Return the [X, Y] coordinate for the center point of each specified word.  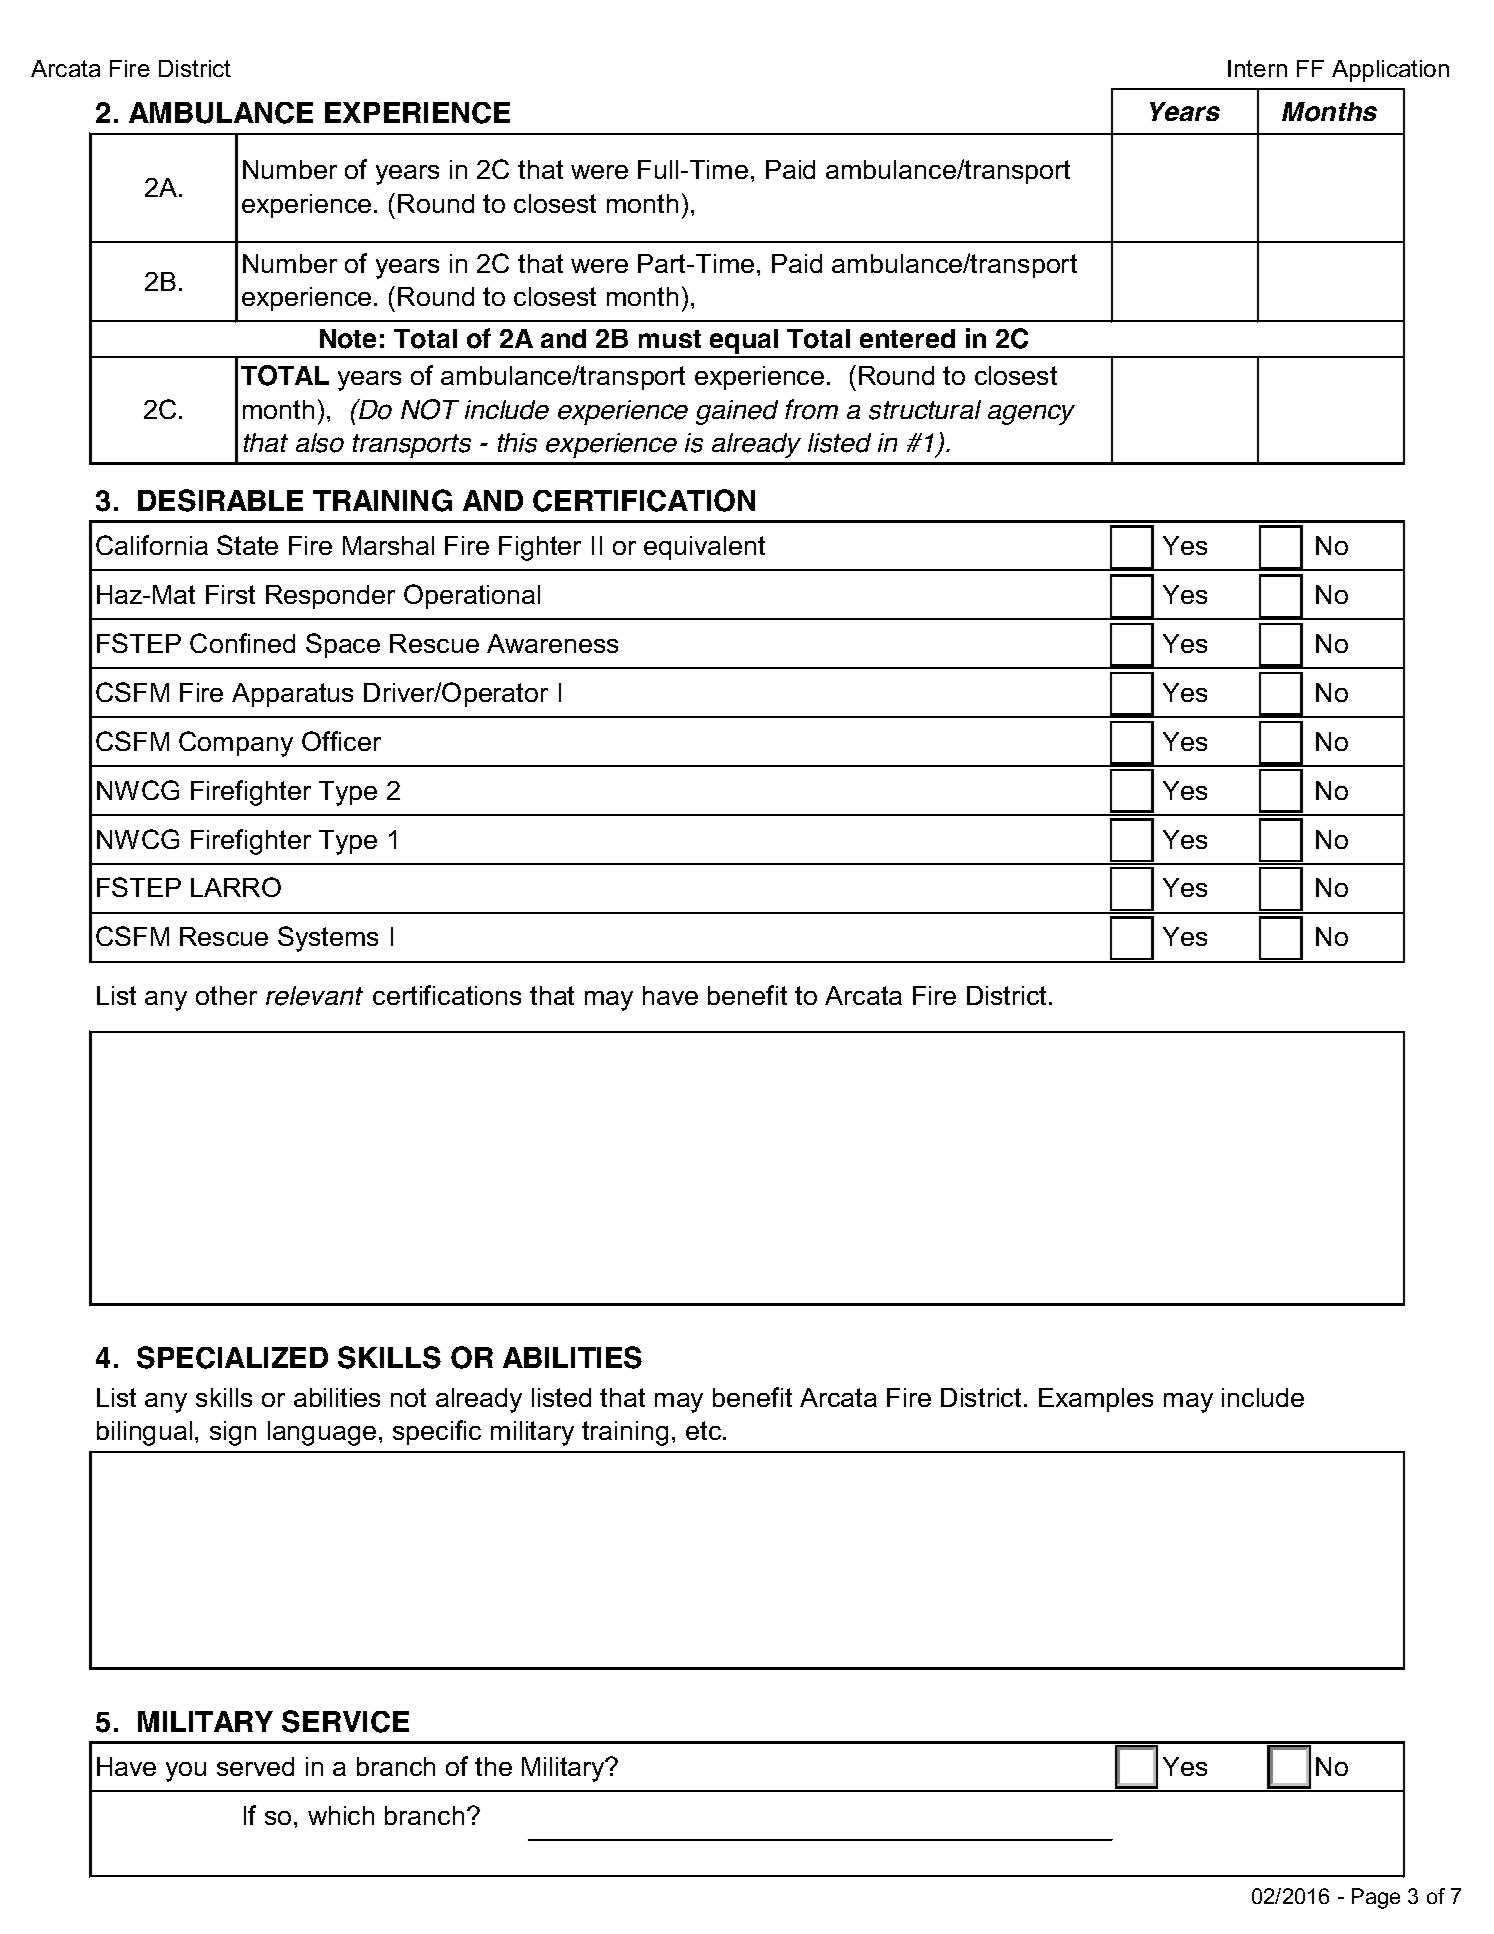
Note [348, 339]
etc [705, 1430]
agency [1031, 414]
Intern [1257, 68]
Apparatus [292, 695]
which [341, 1815]
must [670, 339]
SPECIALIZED [232, 1357]
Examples [1096, 1400]
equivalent [704, 548]
